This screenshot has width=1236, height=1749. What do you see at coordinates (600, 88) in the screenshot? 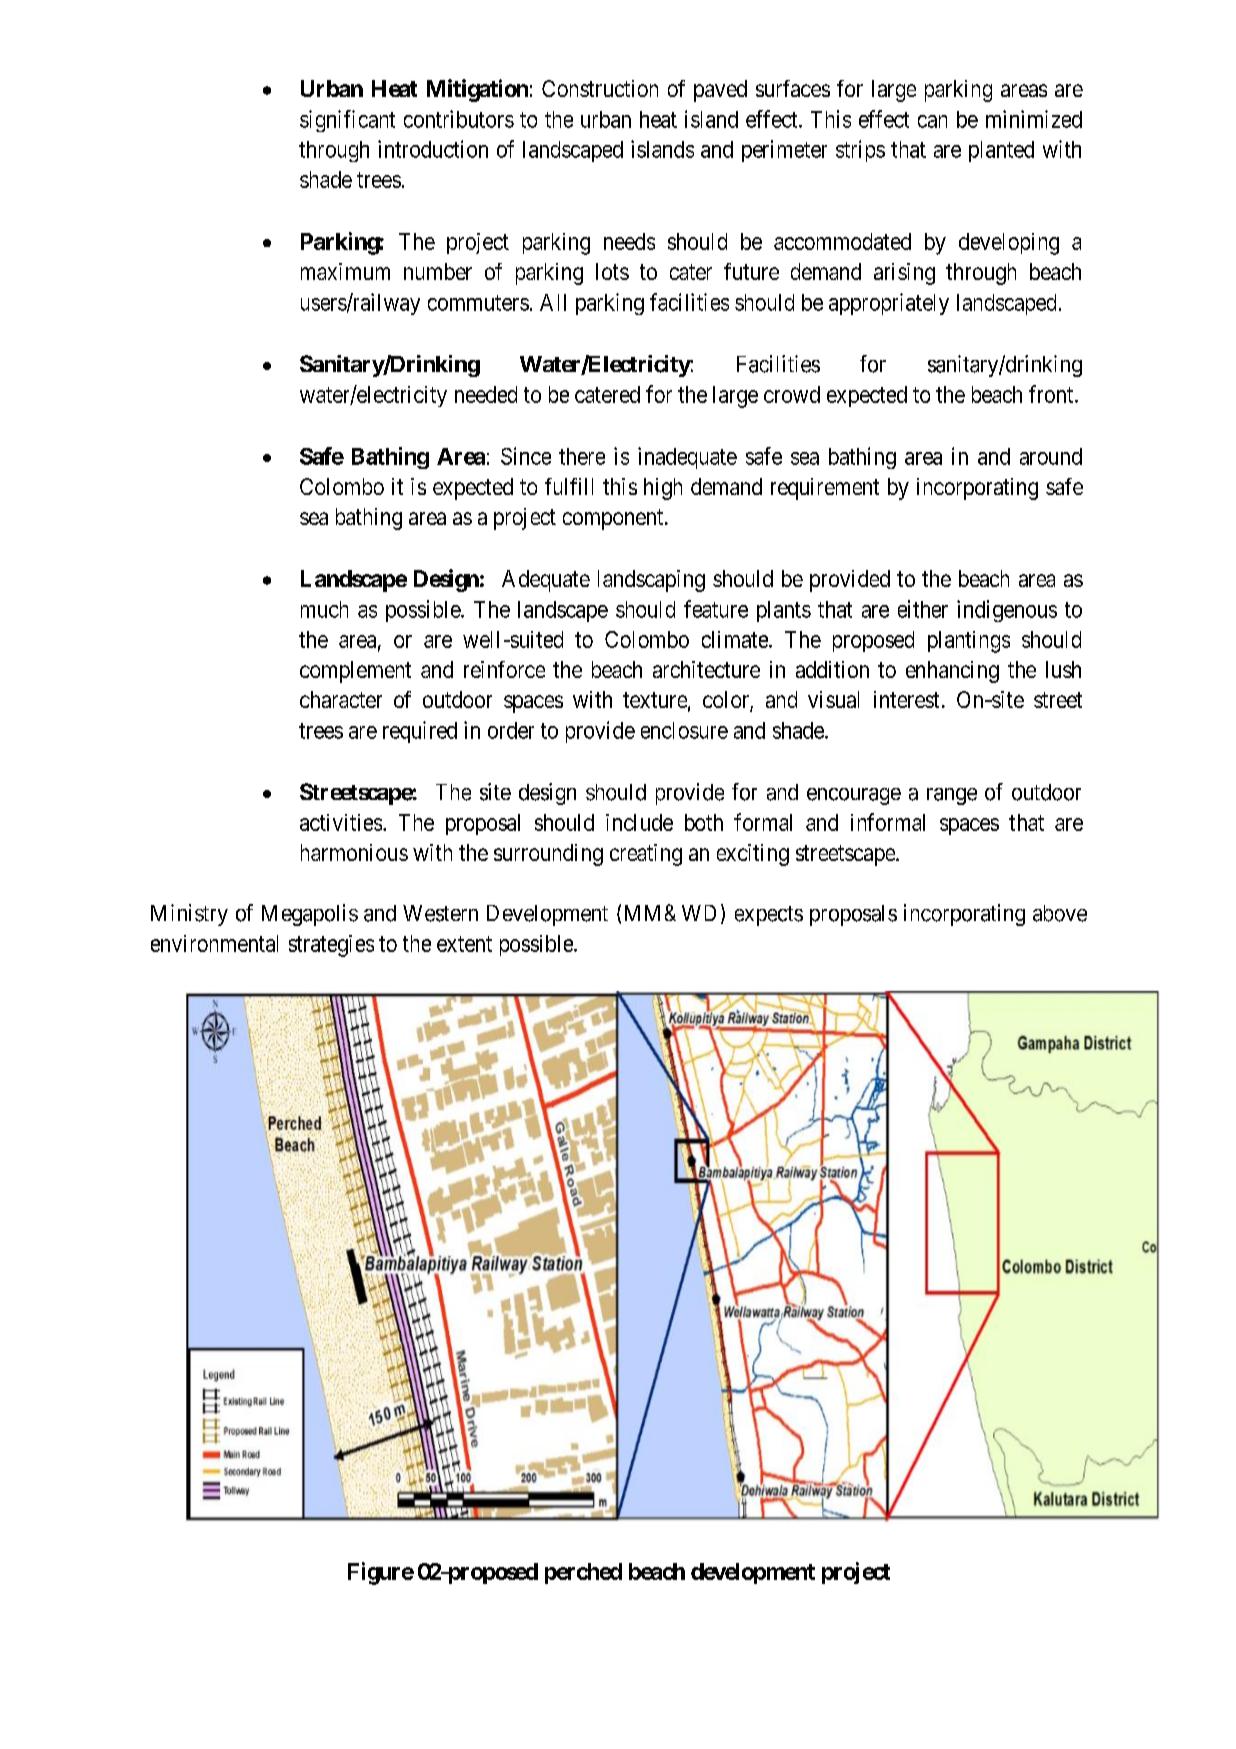
I see `Construction` at bounding box center [600, 88].
